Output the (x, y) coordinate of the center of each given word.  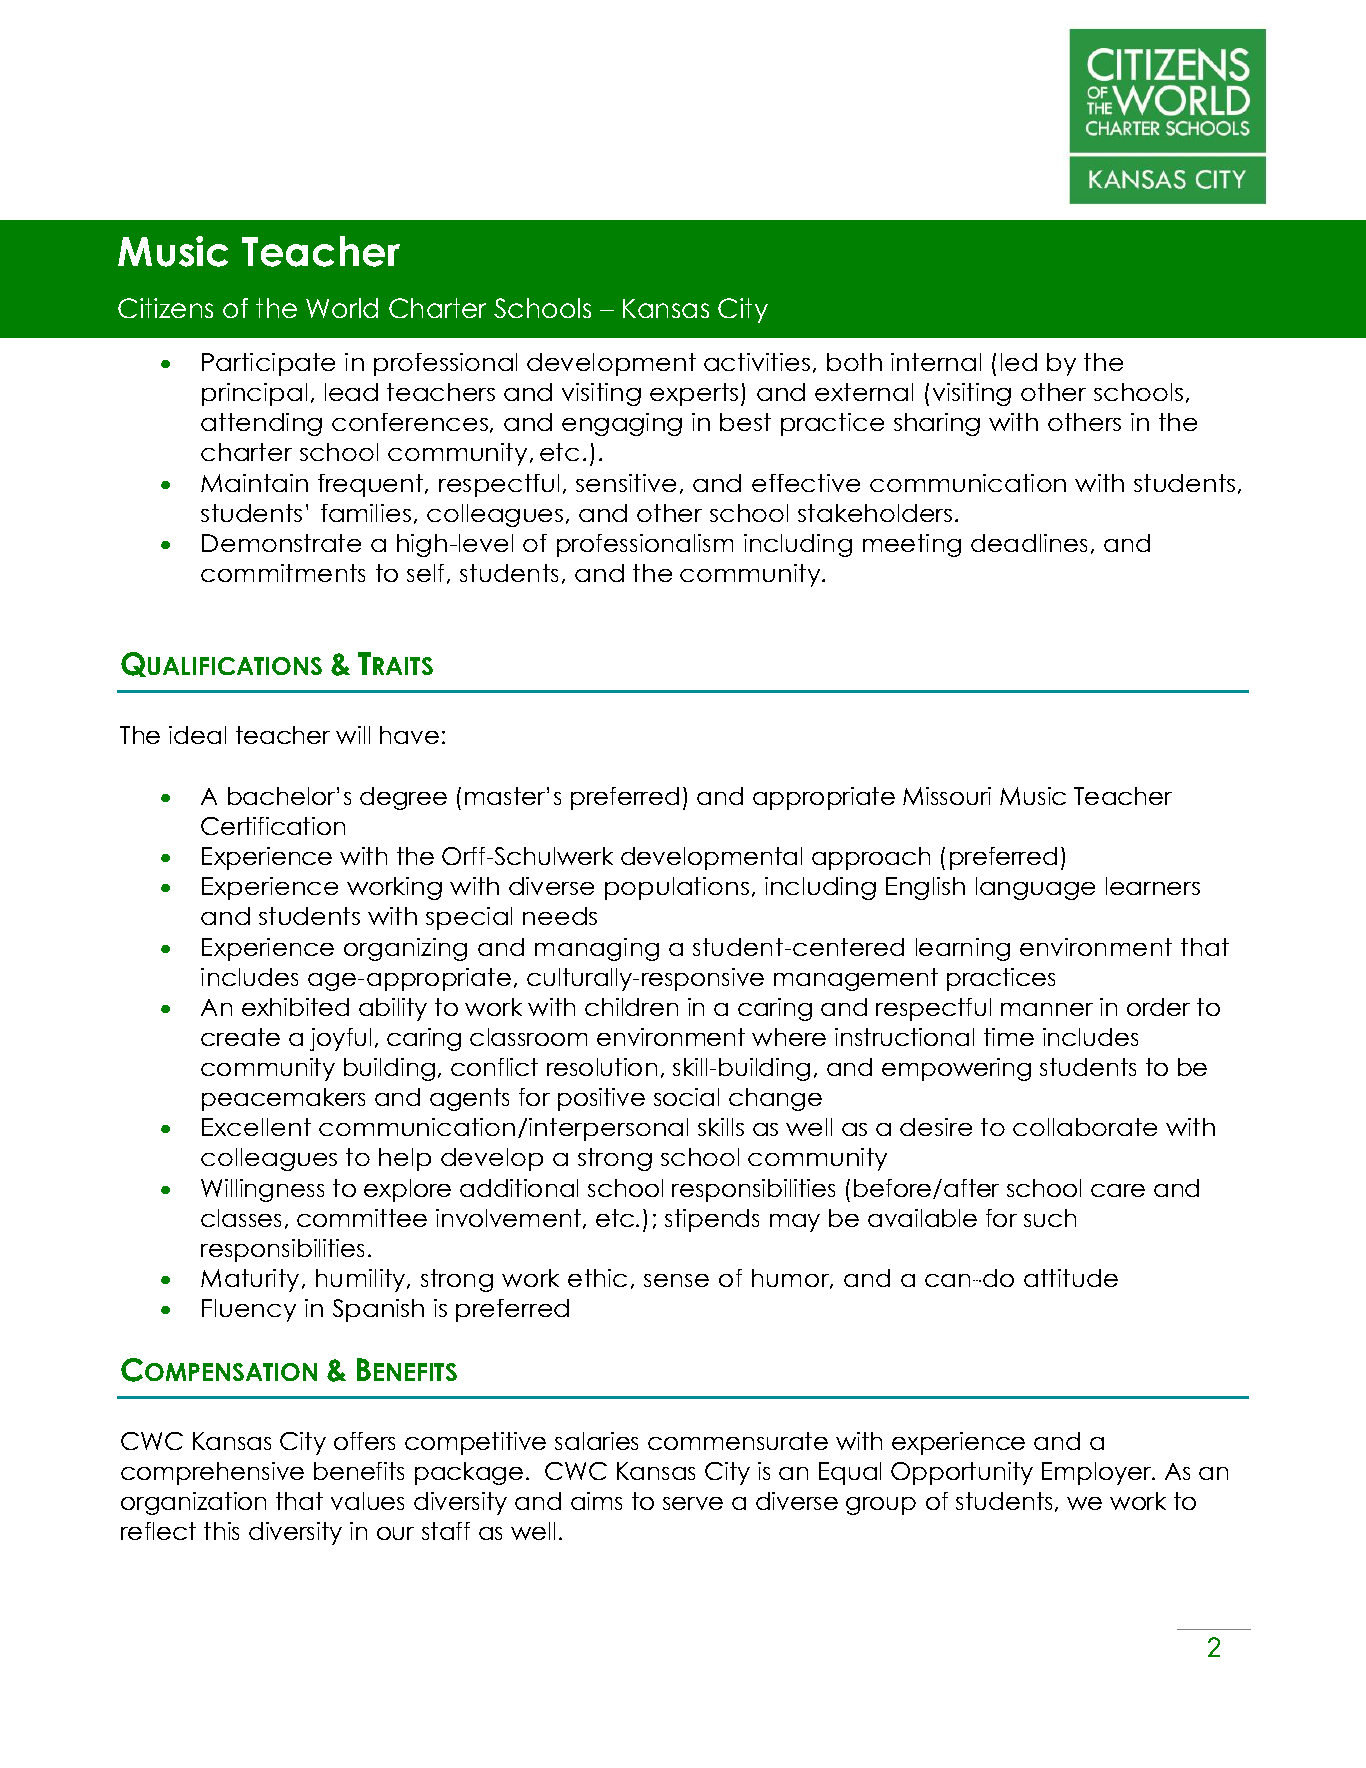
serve (693, 1503)
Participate (268, 364)
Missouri (947, 796)
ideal (197, 735)
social (686, 1097)
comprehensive (212, 1473)
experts (694, 394)
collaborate (1085, 1127)
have (409, 735)
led (1019, 362)
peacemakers (283, 1099)
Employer (1098, 1473)
